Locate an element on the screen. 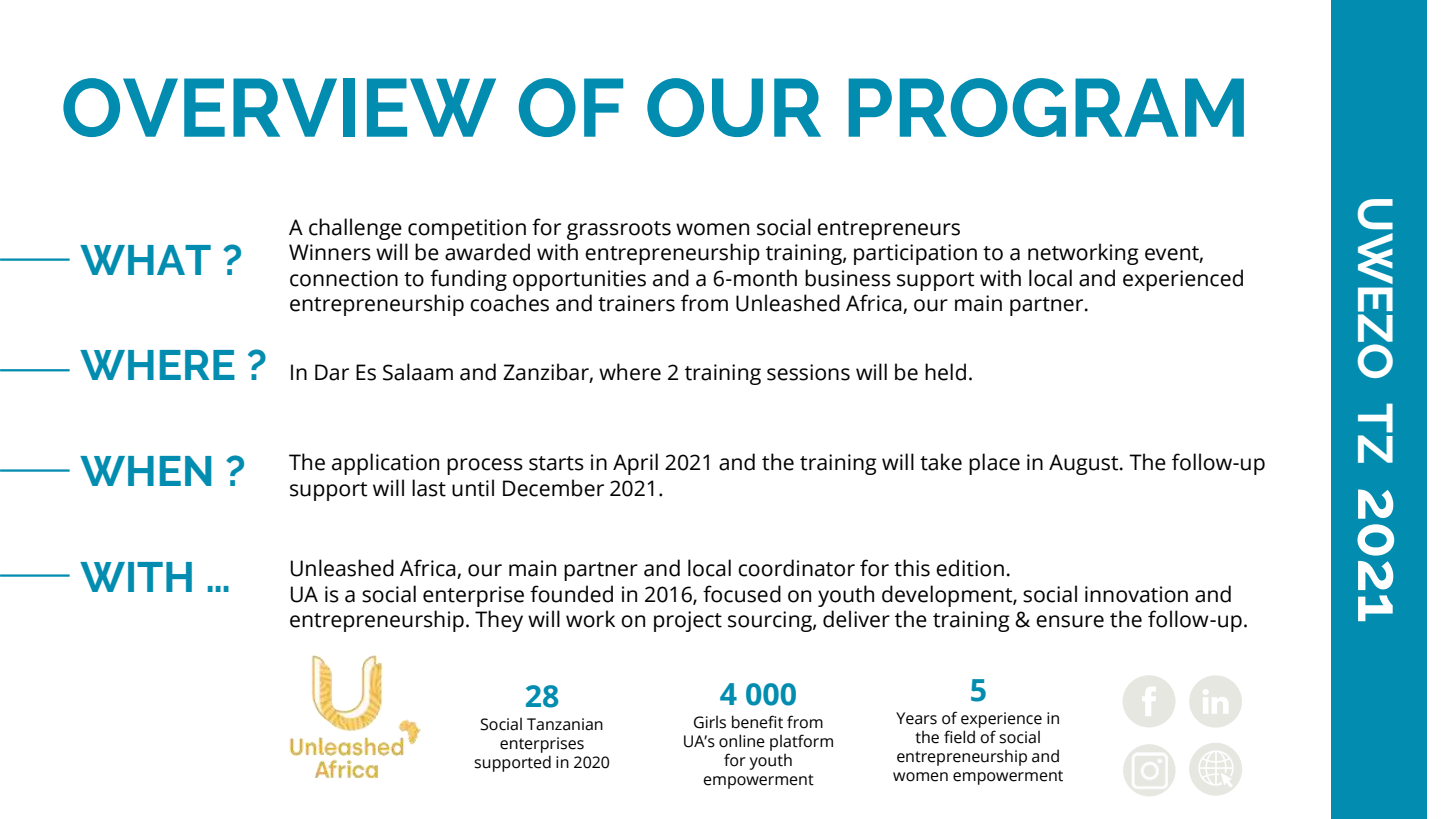 Image resolution: width=1456 pixels, height=819 pixels. grassroots is located at coordinates (619, 230).
